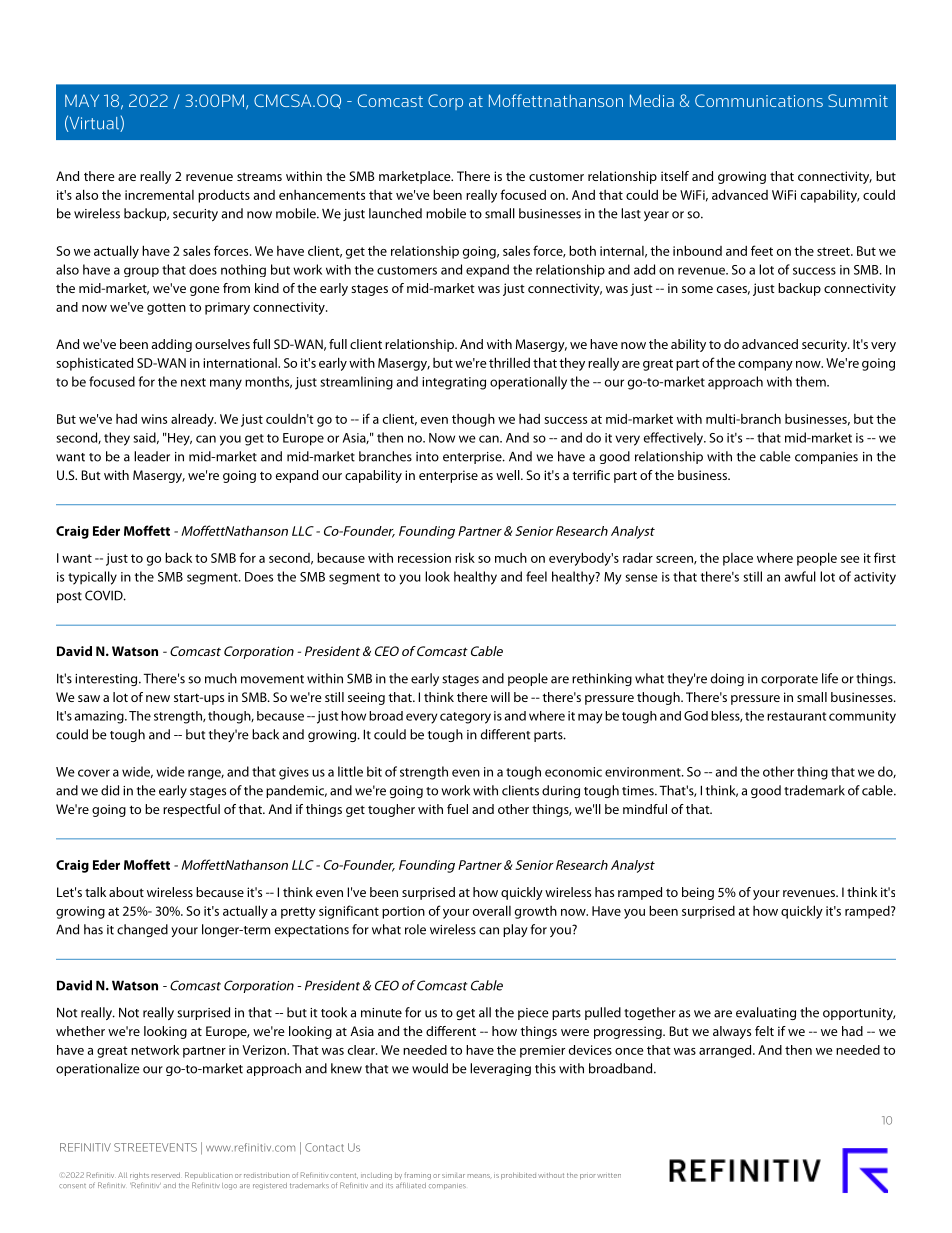 Image resolution: width=952 pixels, height=1233 pixels. I want to click on well, so click(509, 475).
